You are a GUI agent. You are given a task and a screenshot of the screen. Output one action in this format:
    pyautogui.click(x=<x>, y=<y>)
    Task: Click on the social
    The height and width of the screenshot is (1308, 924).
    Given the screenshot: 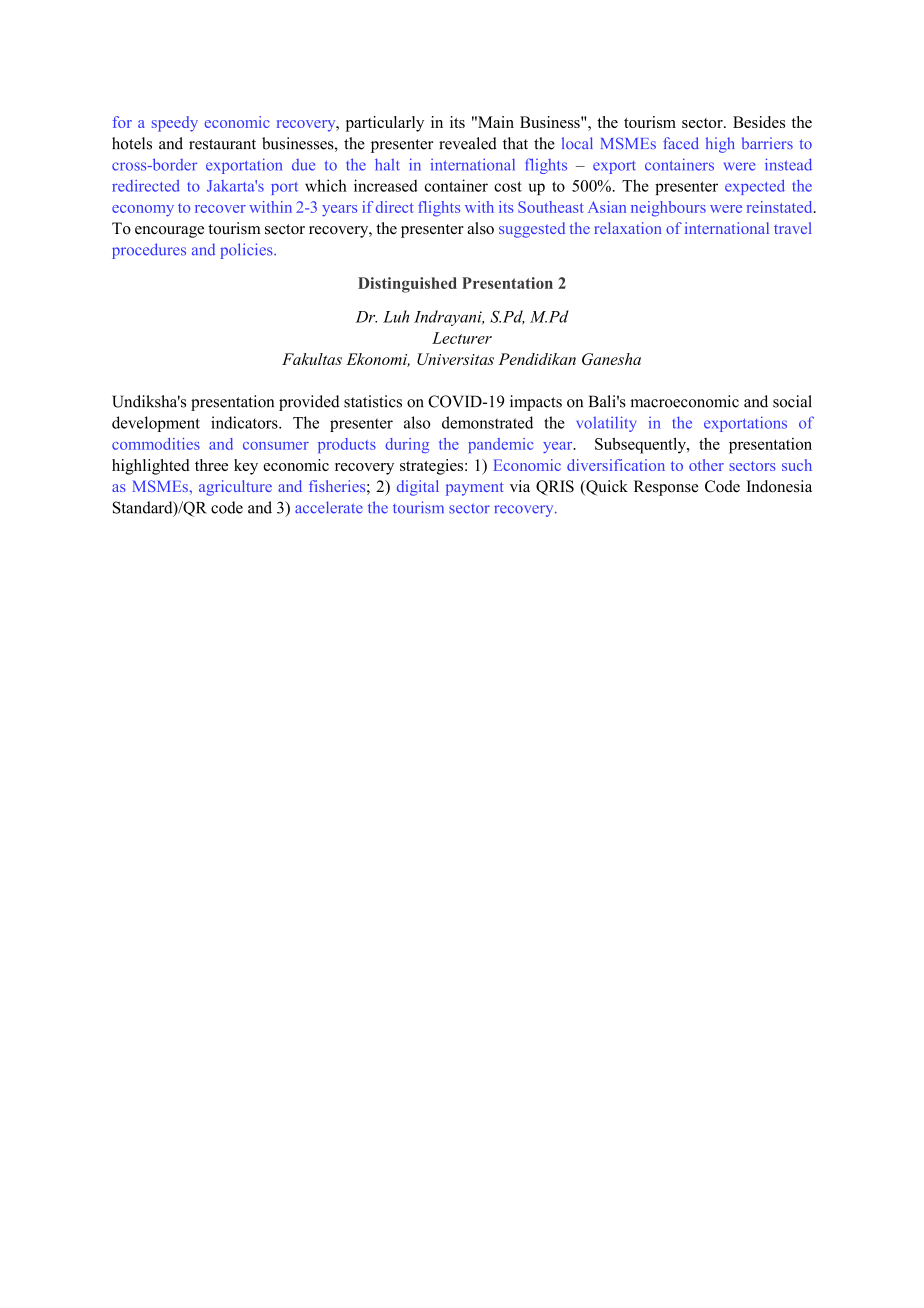 What is the action you would take?
    pyautogui.click(x=792, y=401)
